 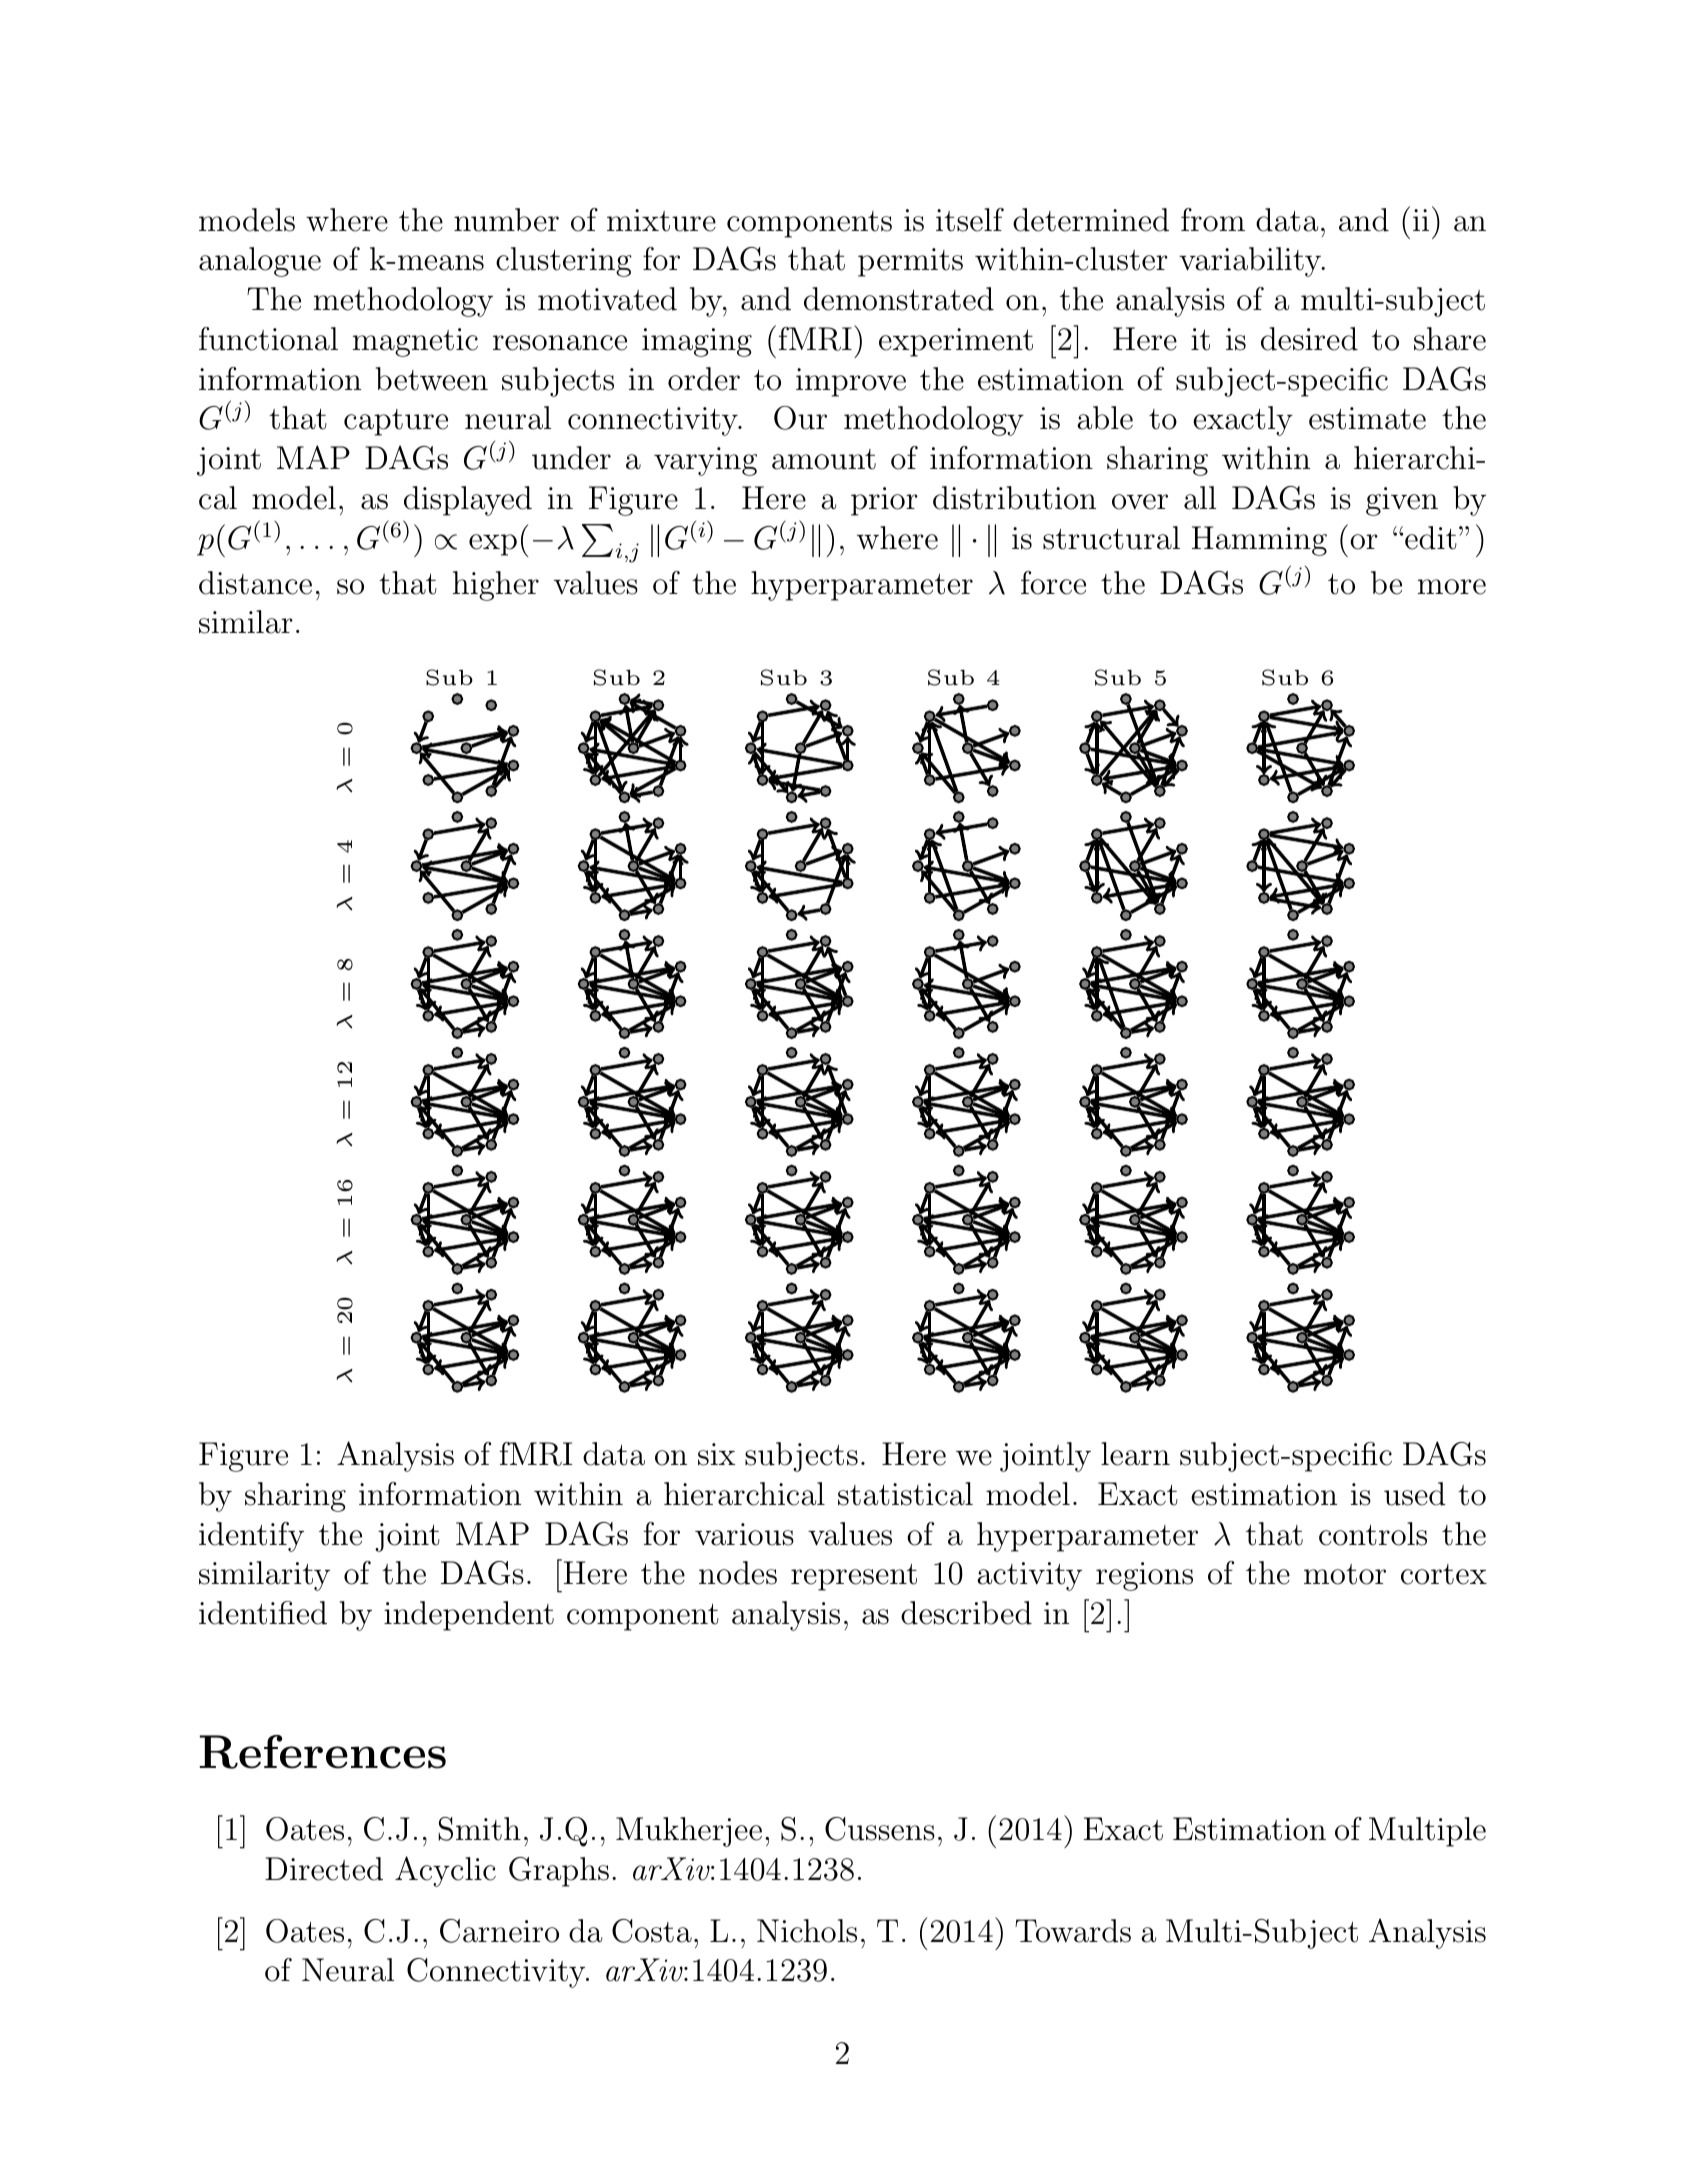 I want to click on permits, so click(x=910, y=262).
